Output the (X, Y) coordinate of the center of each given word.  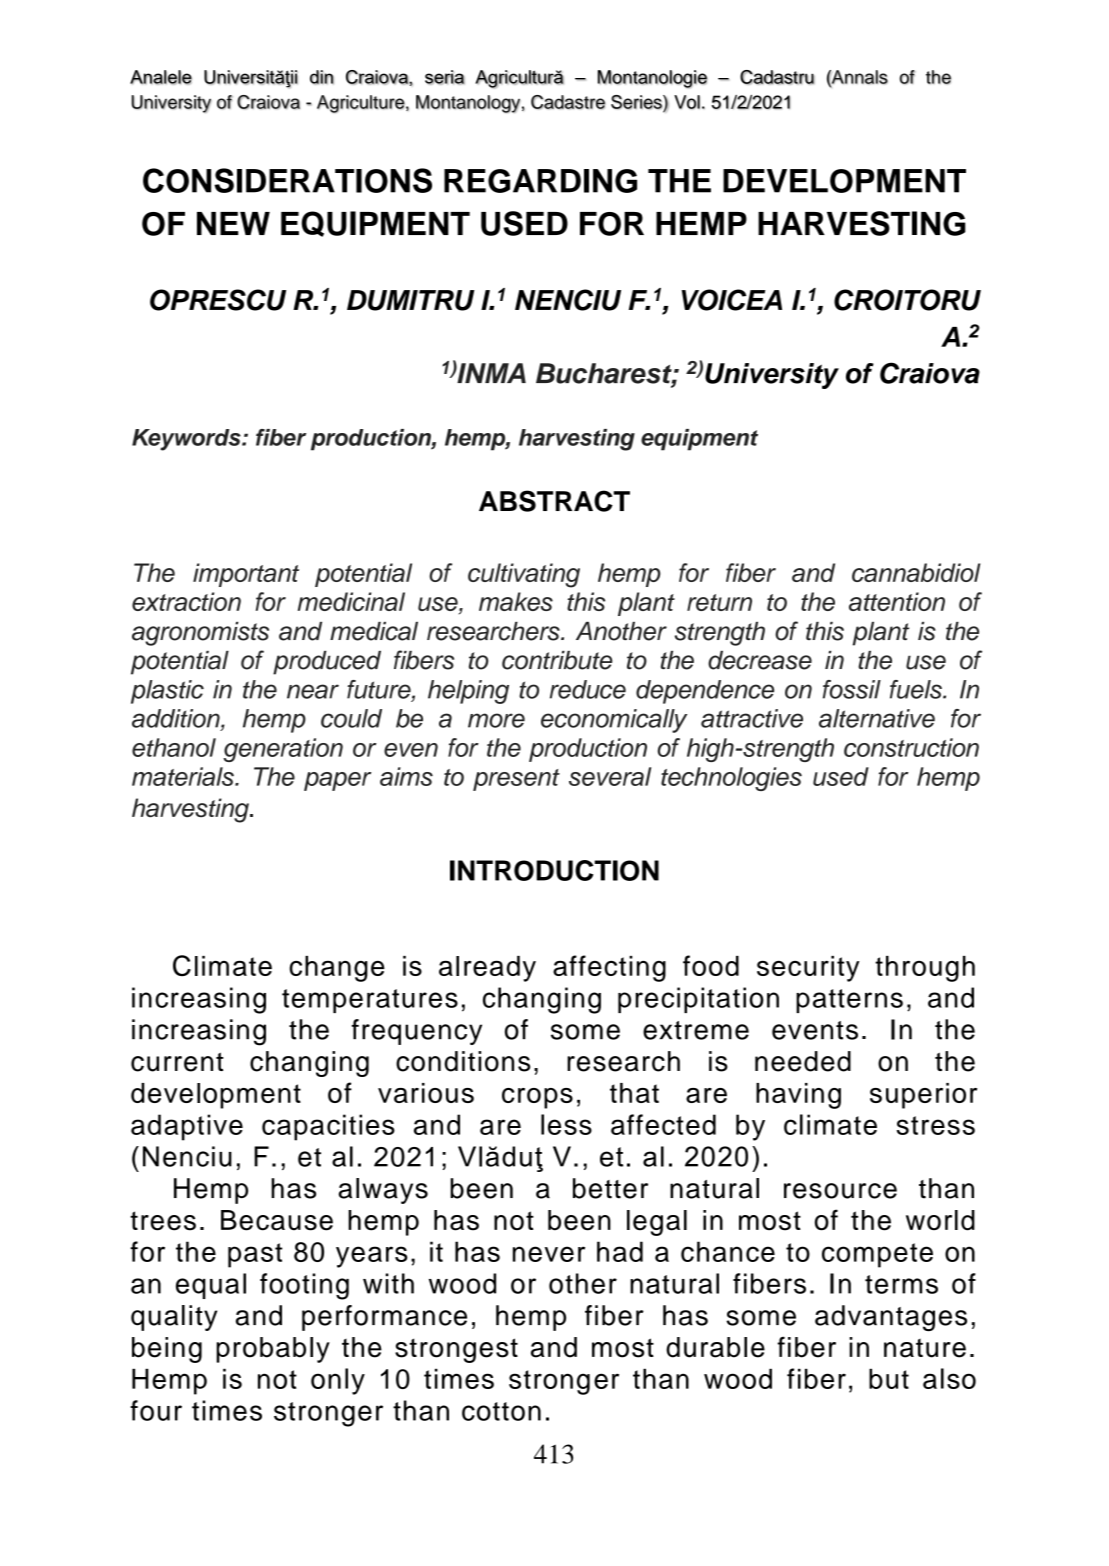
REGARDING (540, 181)
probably (273, 1350)
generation (283, 750)
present (516, 780)
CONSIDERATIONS (287, 180)
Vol (687, 102)
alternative (877, 718)
